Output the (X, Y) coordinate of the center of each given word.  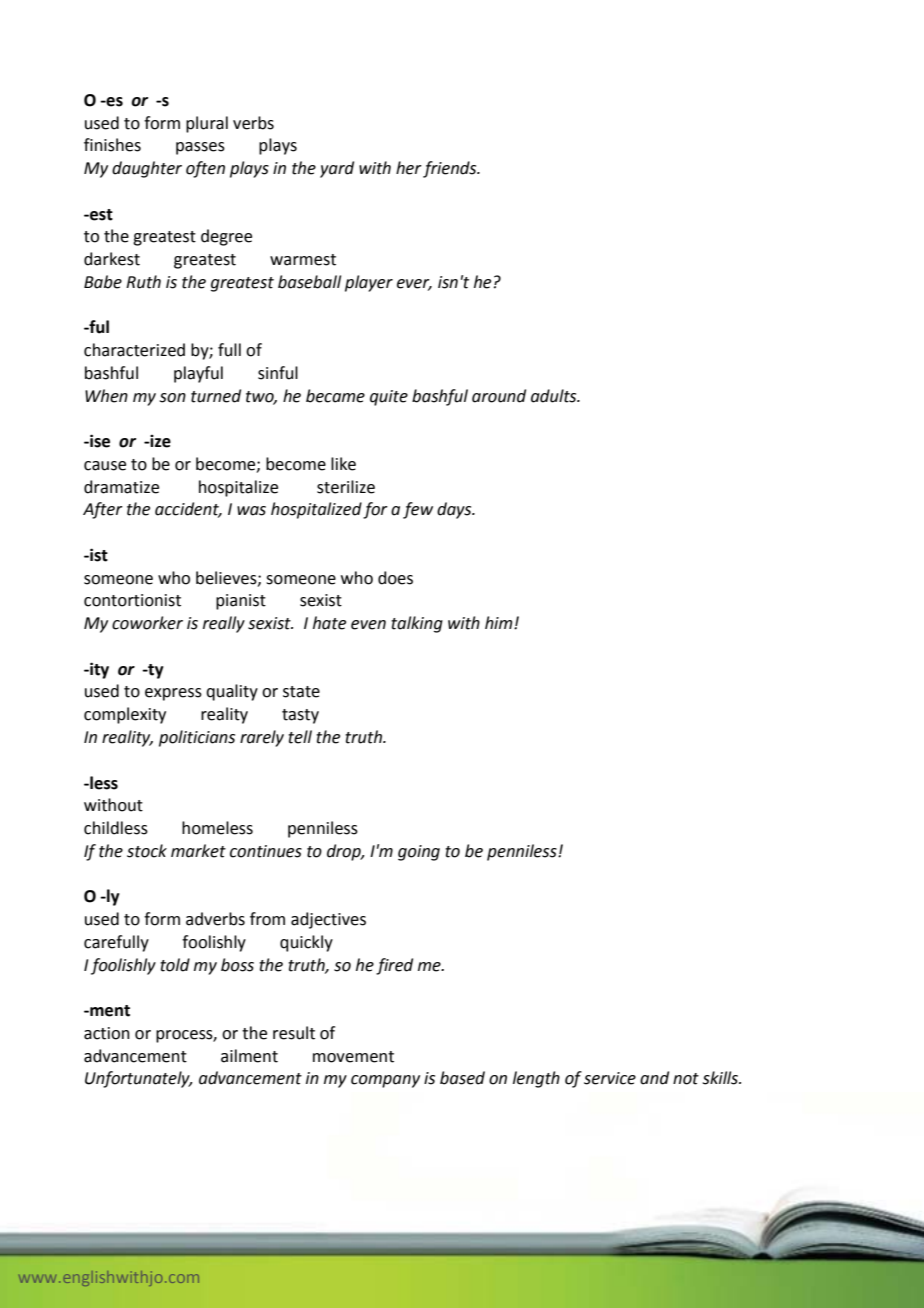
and (654, 1078)
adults (555, 396)
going (419, 853)
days (455, 510)
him (500, 622)
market (198, 851)
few (418, 510)
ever (414, 285)
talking (417, 624)
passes (200, 148)
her (409, 168)
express (173, 694)
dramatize (121, 487)
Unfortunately (138, 1079)
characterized (134, 350)
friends (451, 169)
